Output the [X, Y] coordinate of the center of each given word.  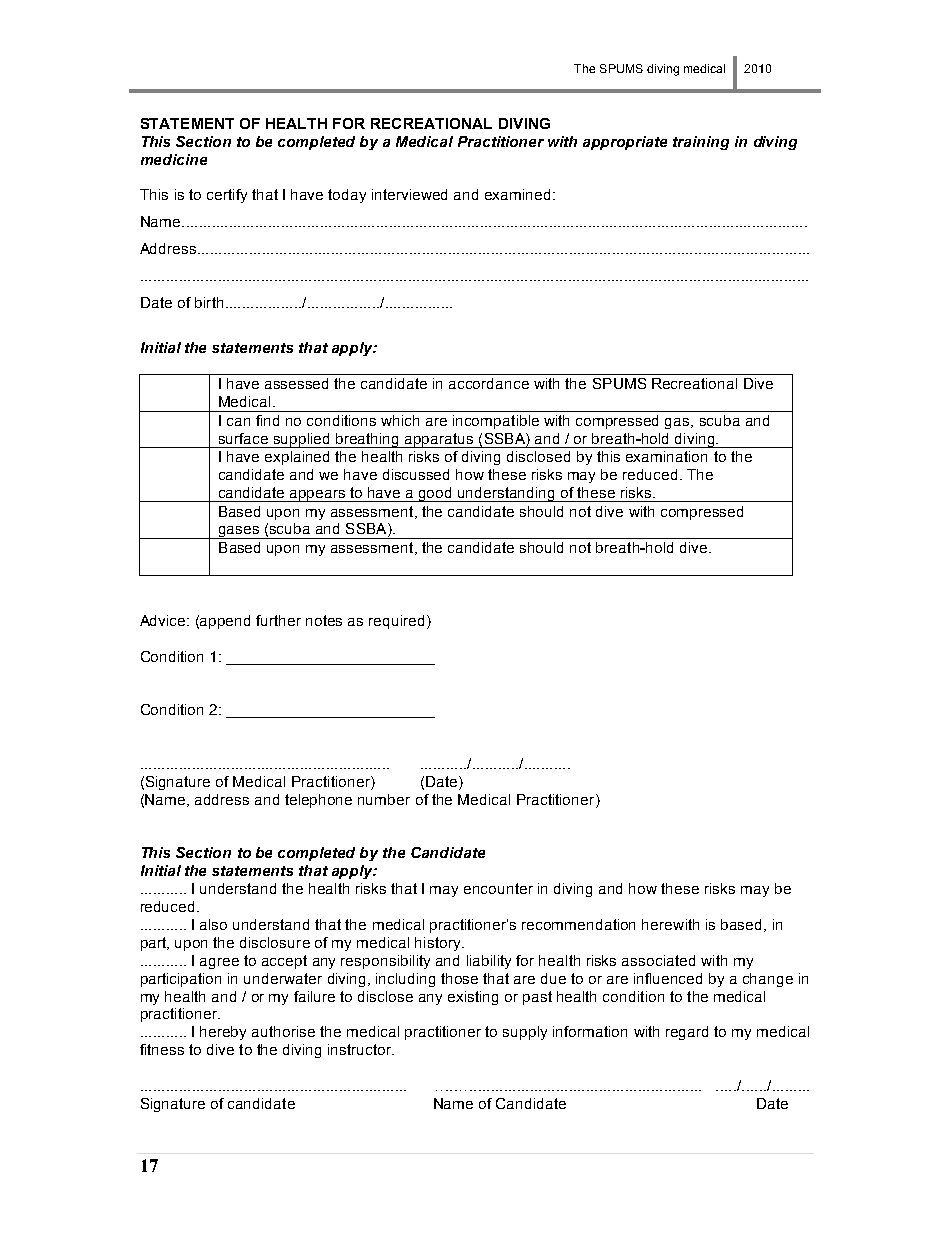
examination [666, 456]
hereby [223, 1033]
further [278, 620]
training [701, 143]
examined [517, 194]
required [396, 622]
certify [227, 196]
